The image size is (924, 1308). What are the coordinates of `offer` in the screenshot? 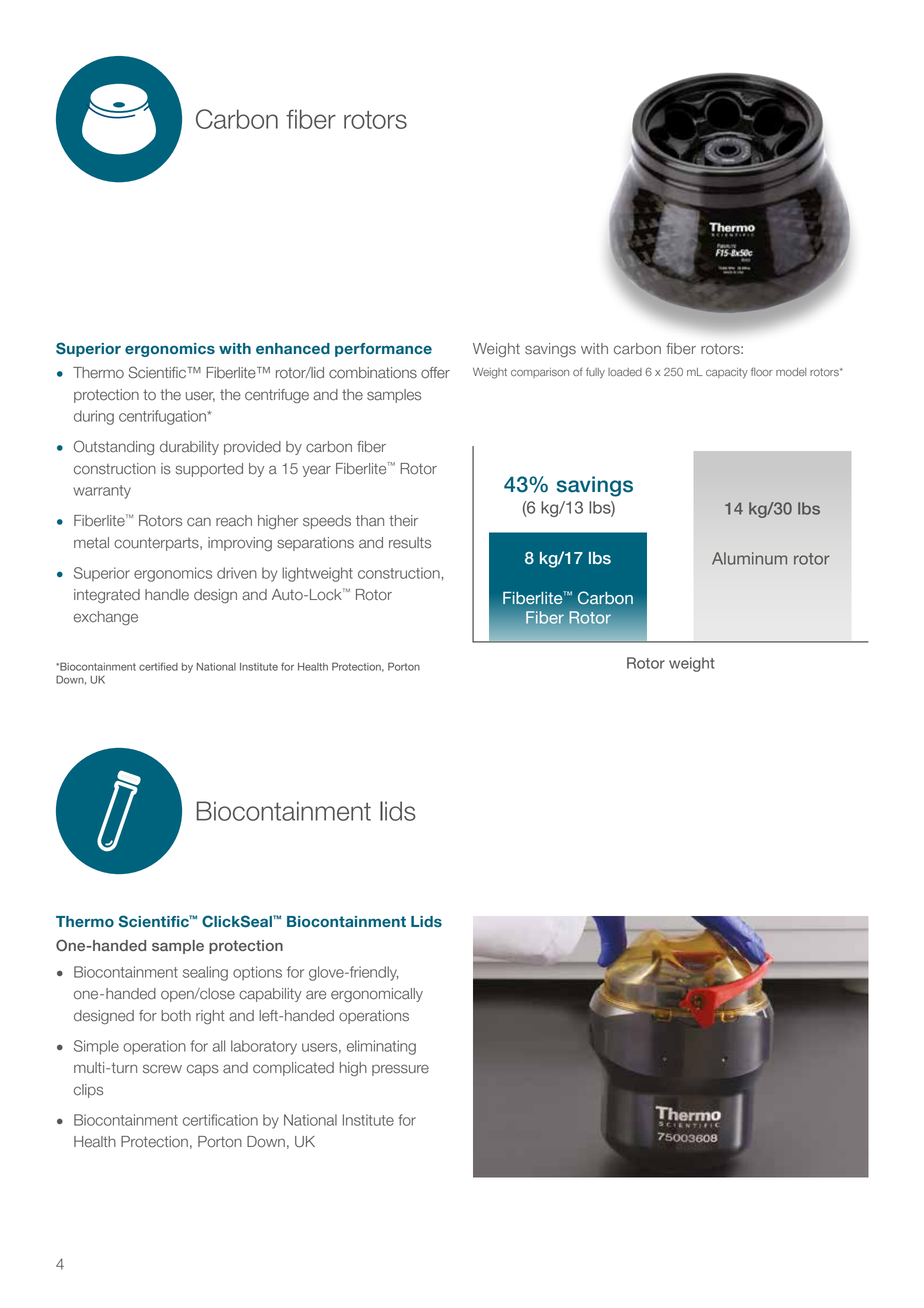 It's located at (435, 373).
